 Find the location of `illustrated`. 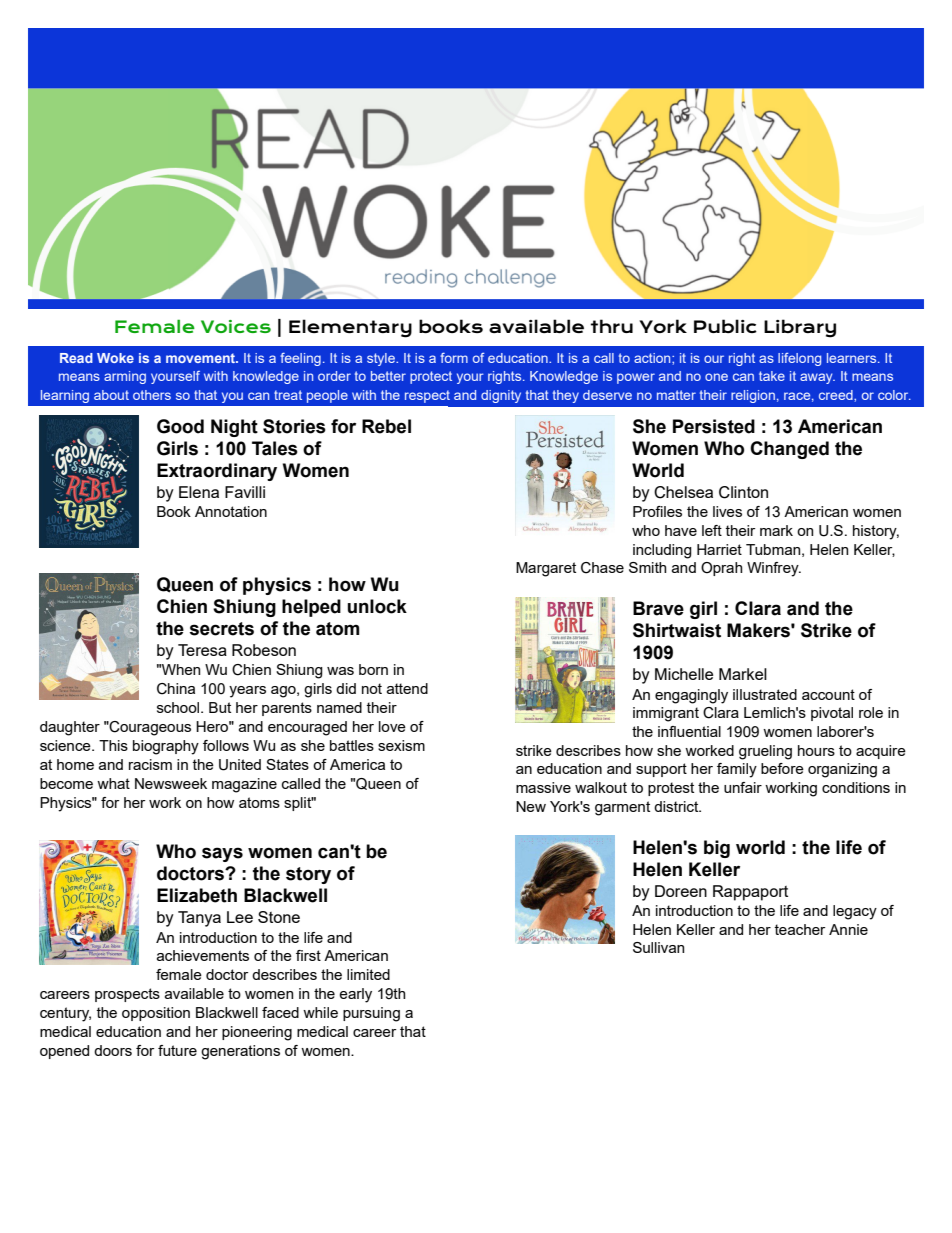

illustrated is located at coordinates (765, 694).
